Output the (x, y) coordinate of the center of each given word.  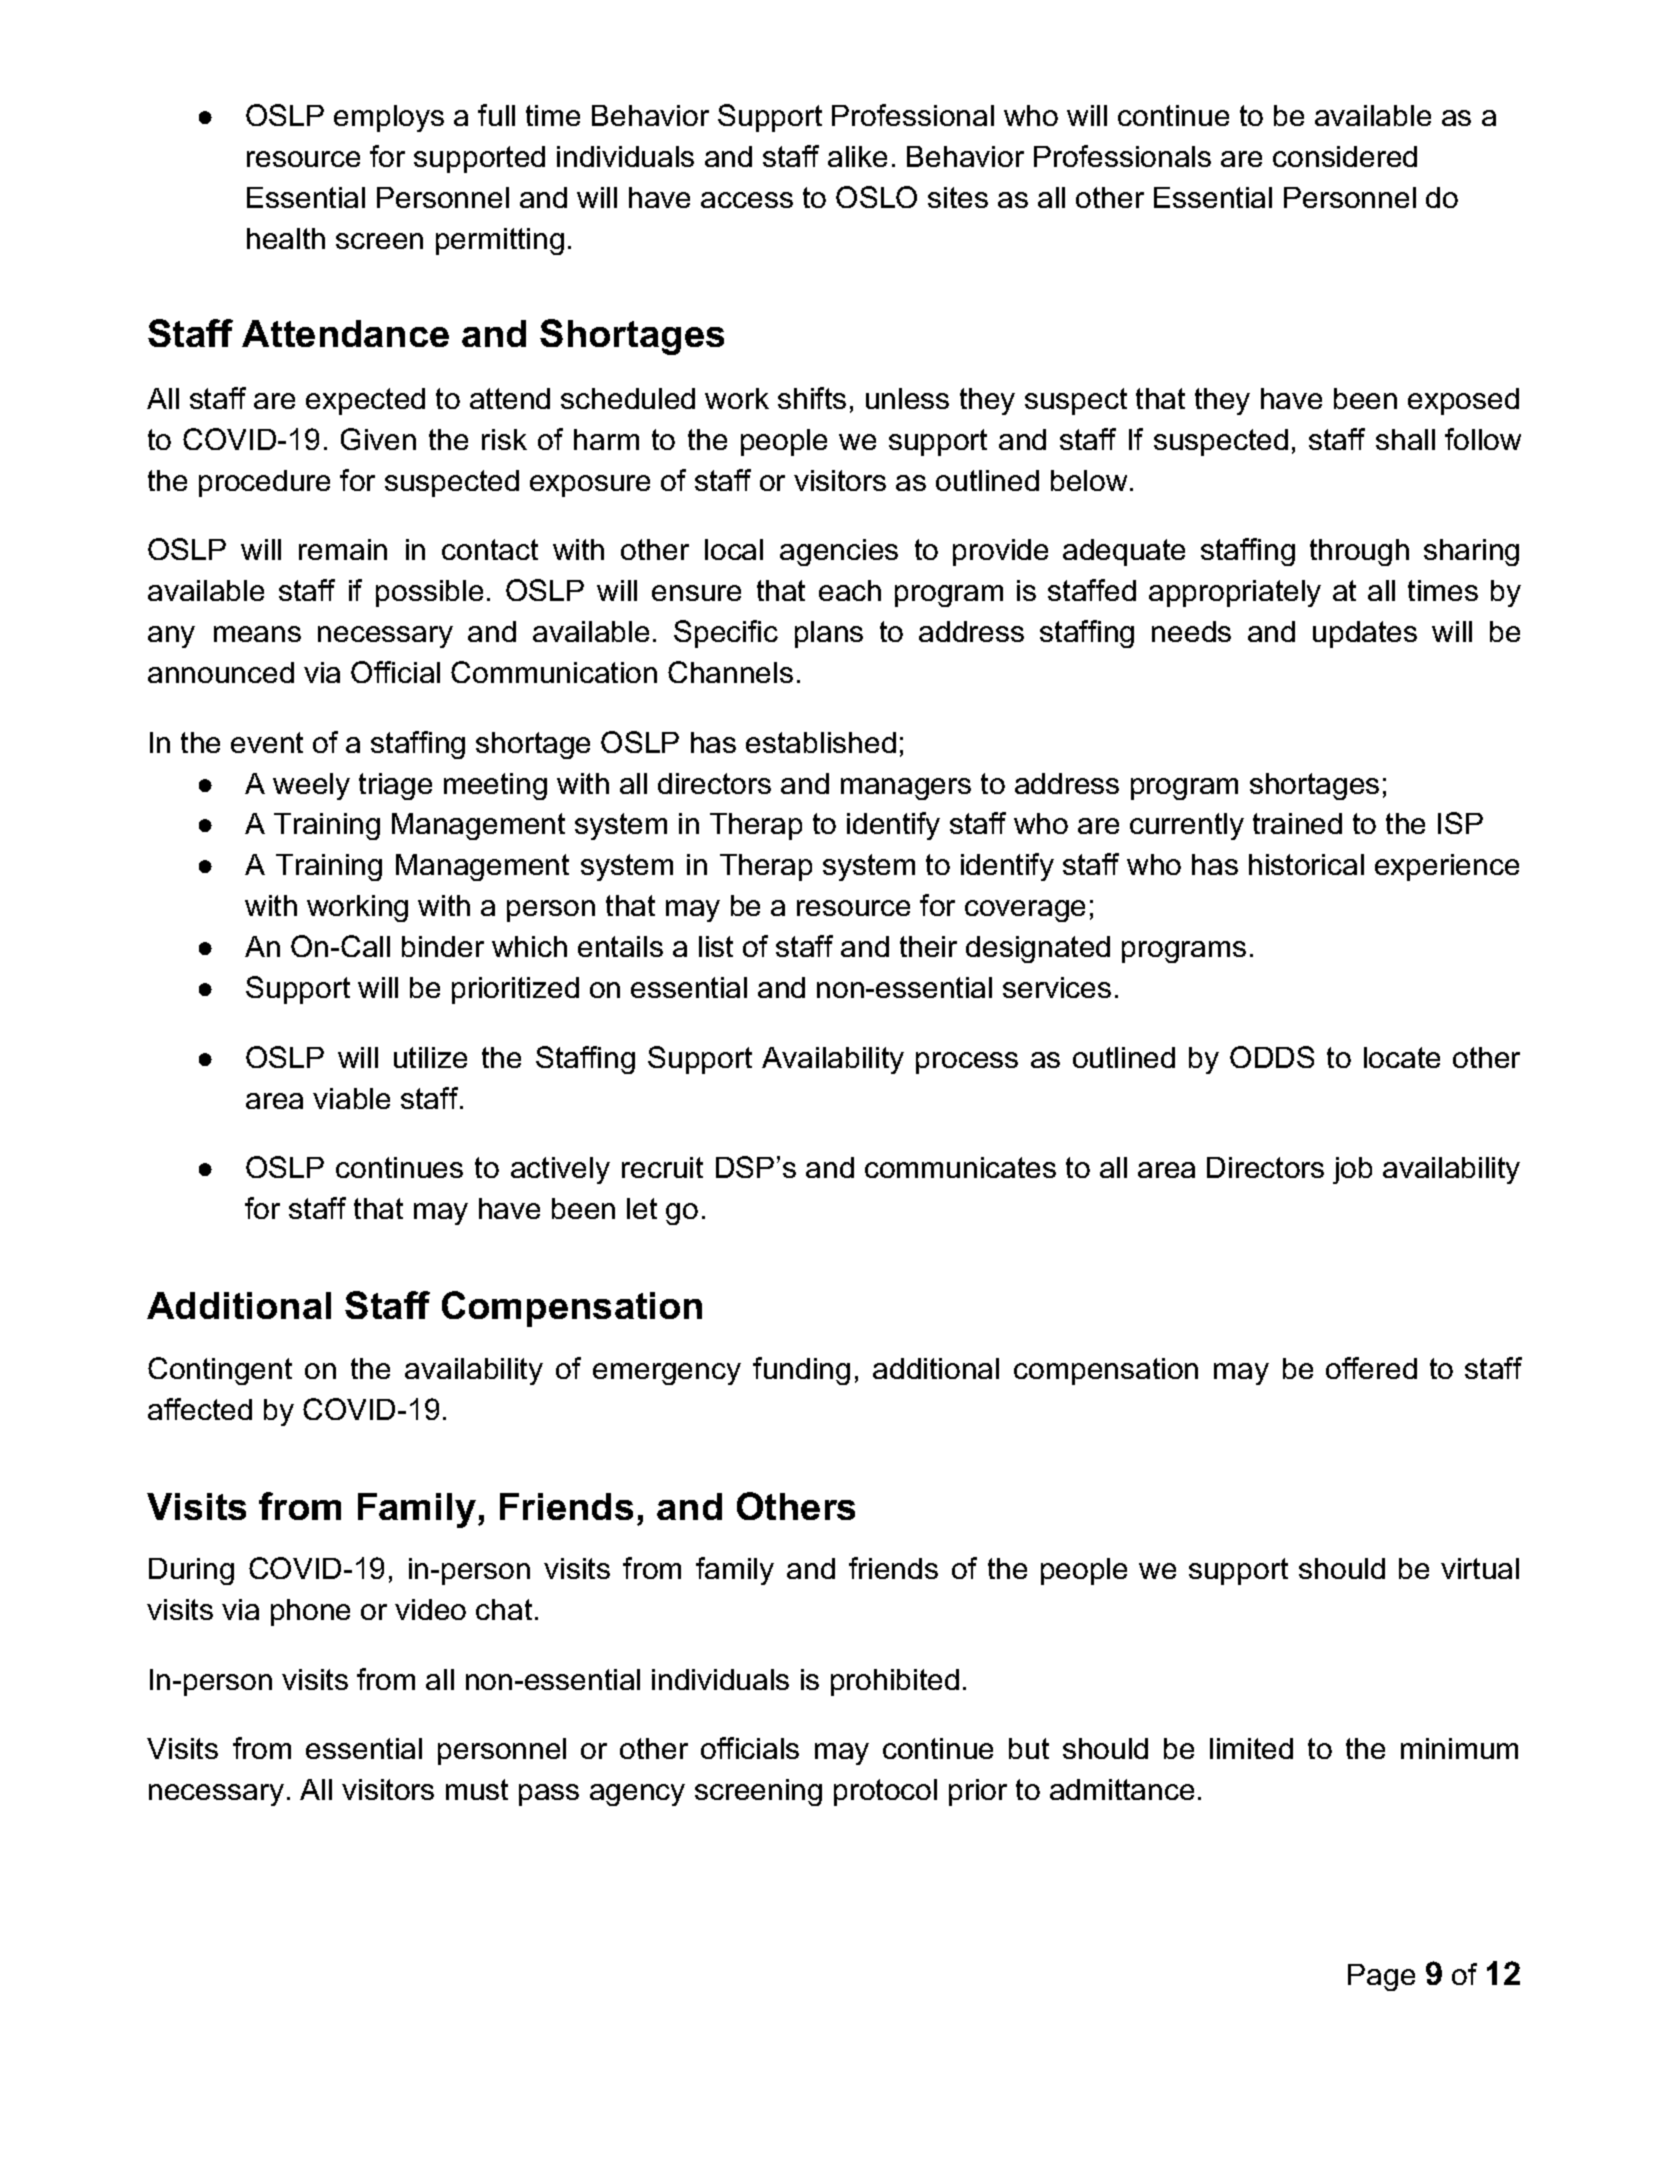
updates (1365, 634)
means (257, 634)
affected (200, 1409)
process (967, 1063)
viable (351, 1098)
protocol (885, 1792)
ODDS (1272, 1057)
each (850, 590)
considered (1345, 156)
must (477, 1789)
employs (389, 118)
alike (857, 156)
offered (1371, 1368)
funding (801, 1371)
